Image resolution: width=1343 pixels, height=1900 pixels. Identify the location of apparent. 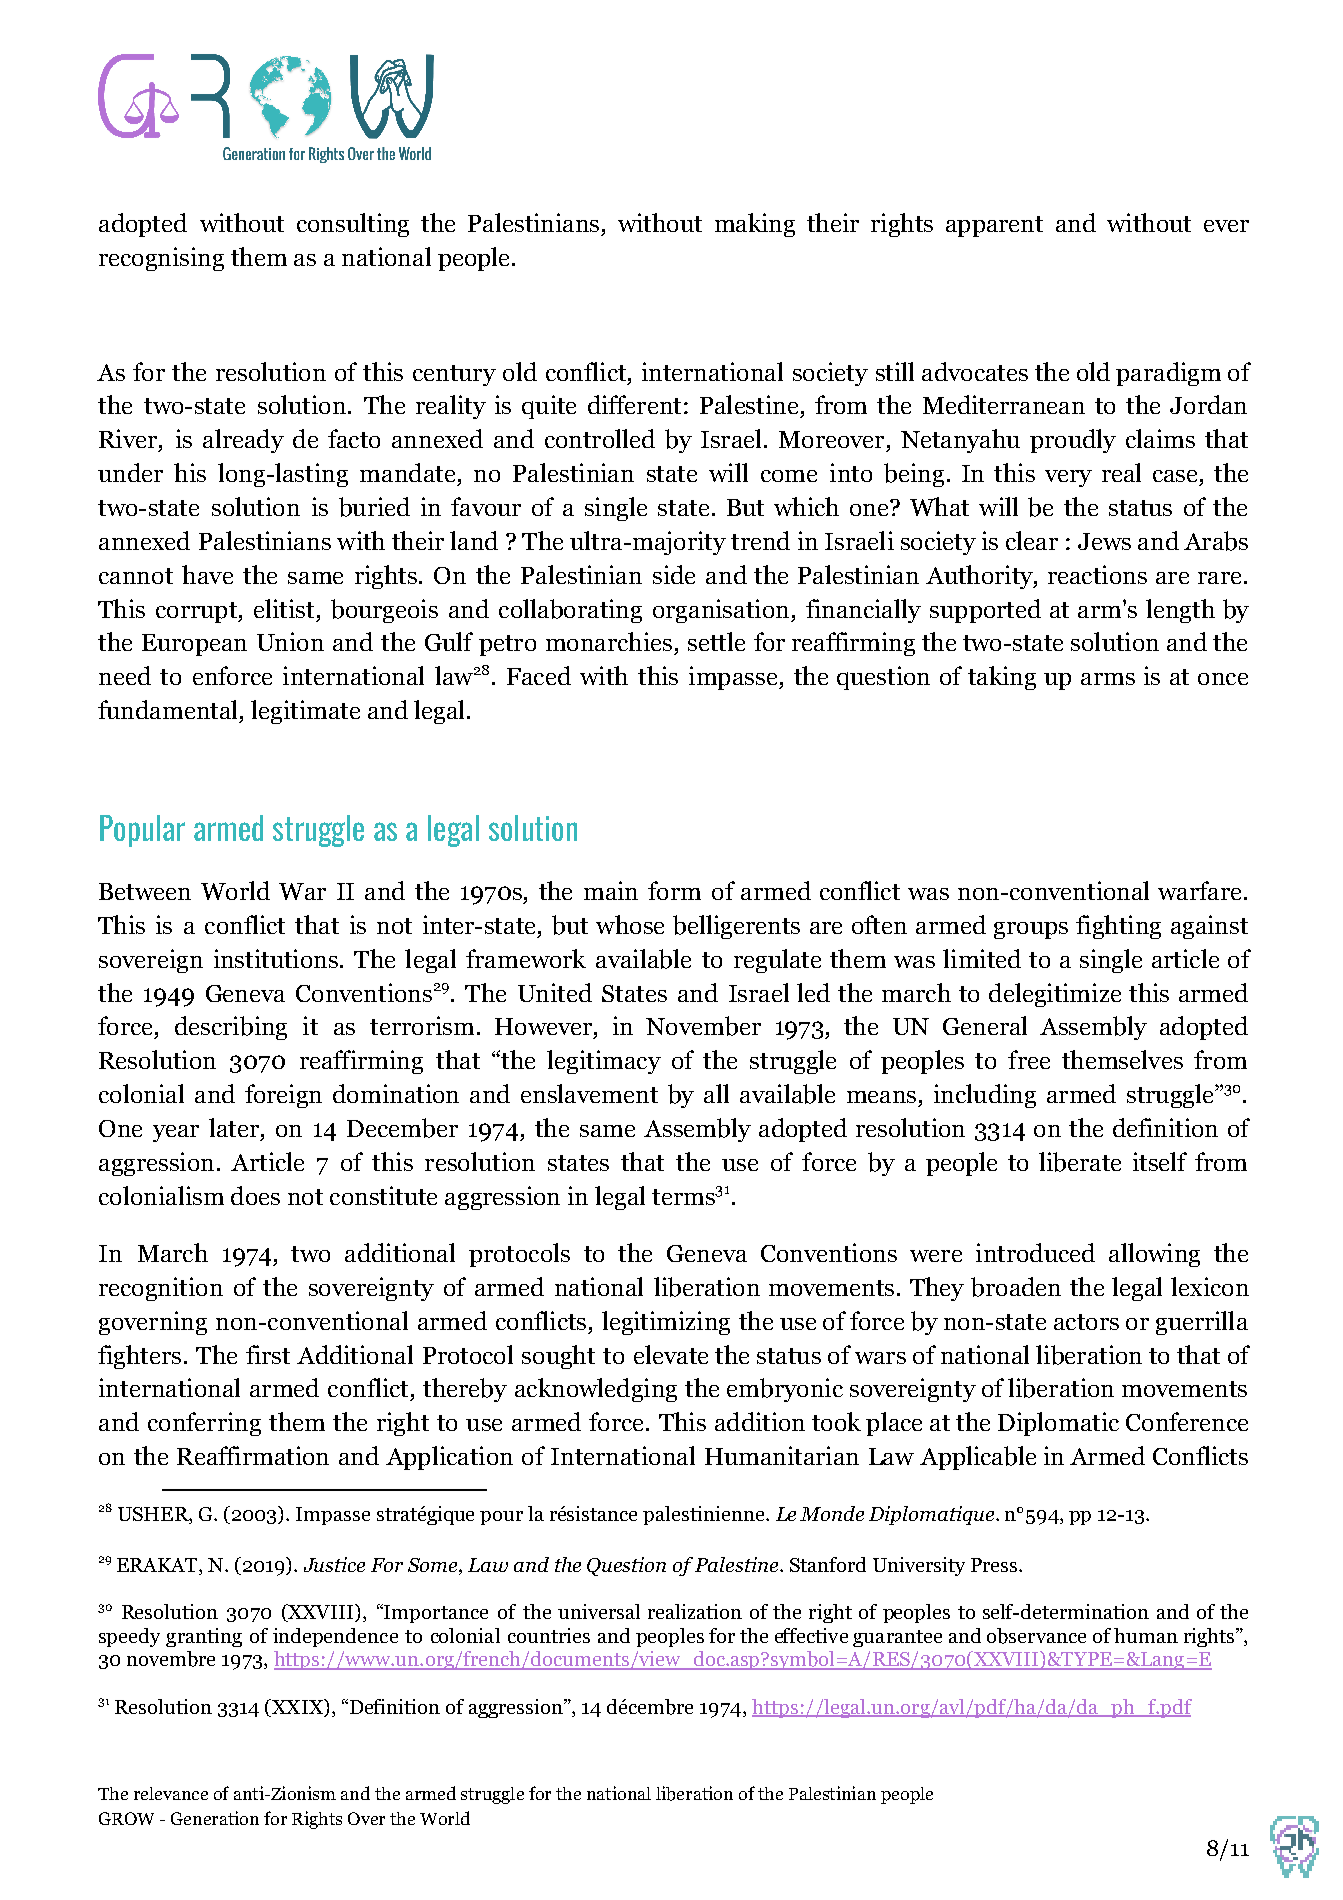
(994, 226).
